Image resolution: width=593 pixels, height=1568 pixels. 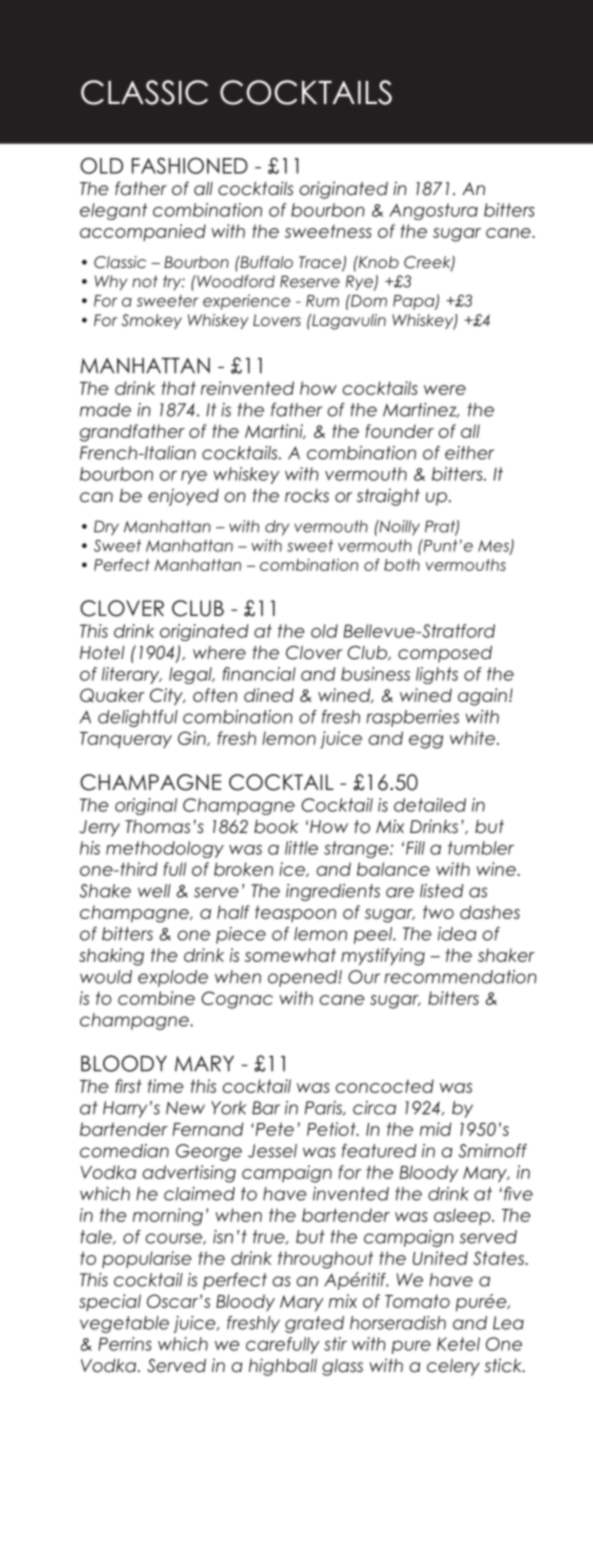 I want to click on book, so click(x=276, y=827).
